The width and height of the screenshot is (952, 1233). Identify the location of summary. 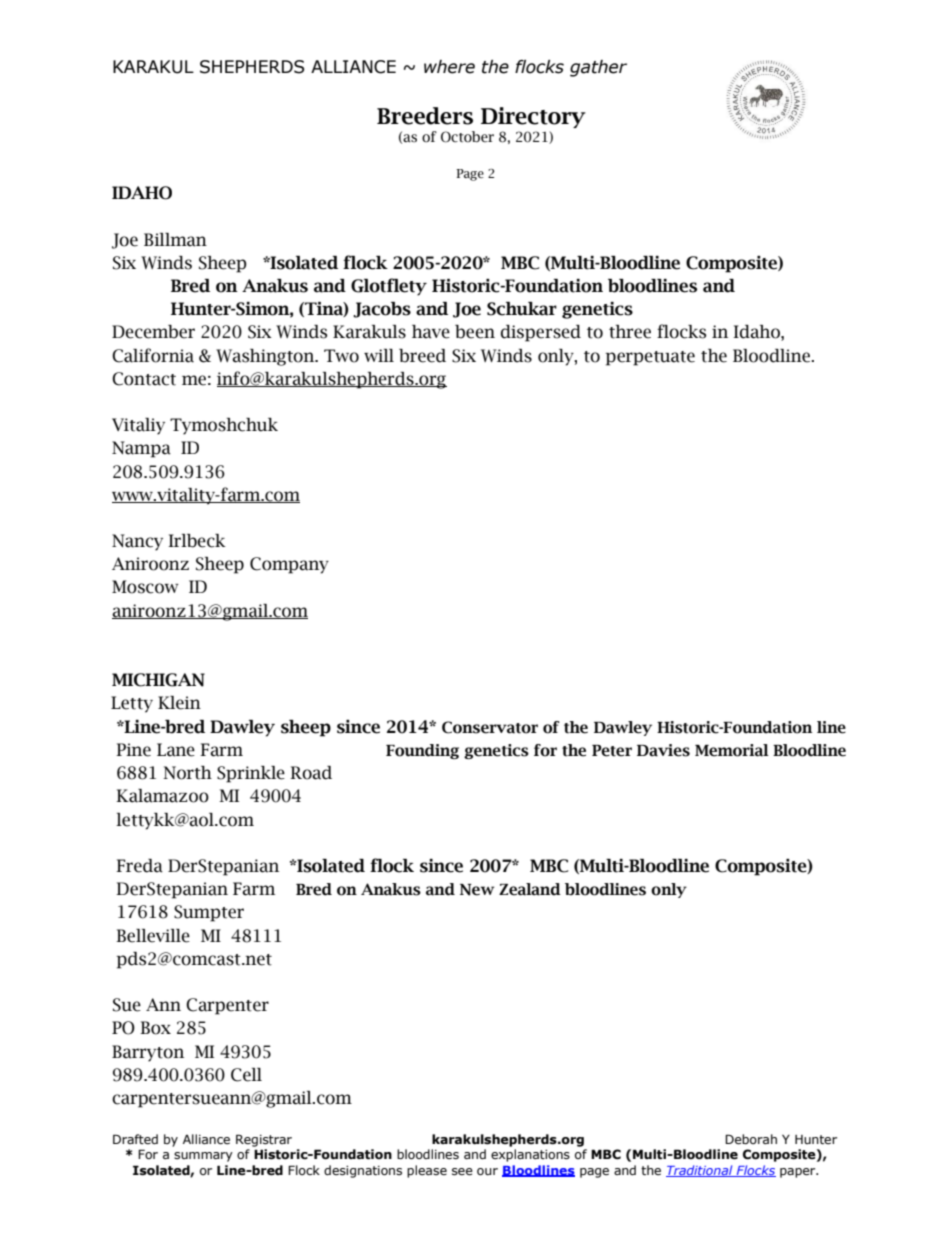
(203, 1157).
